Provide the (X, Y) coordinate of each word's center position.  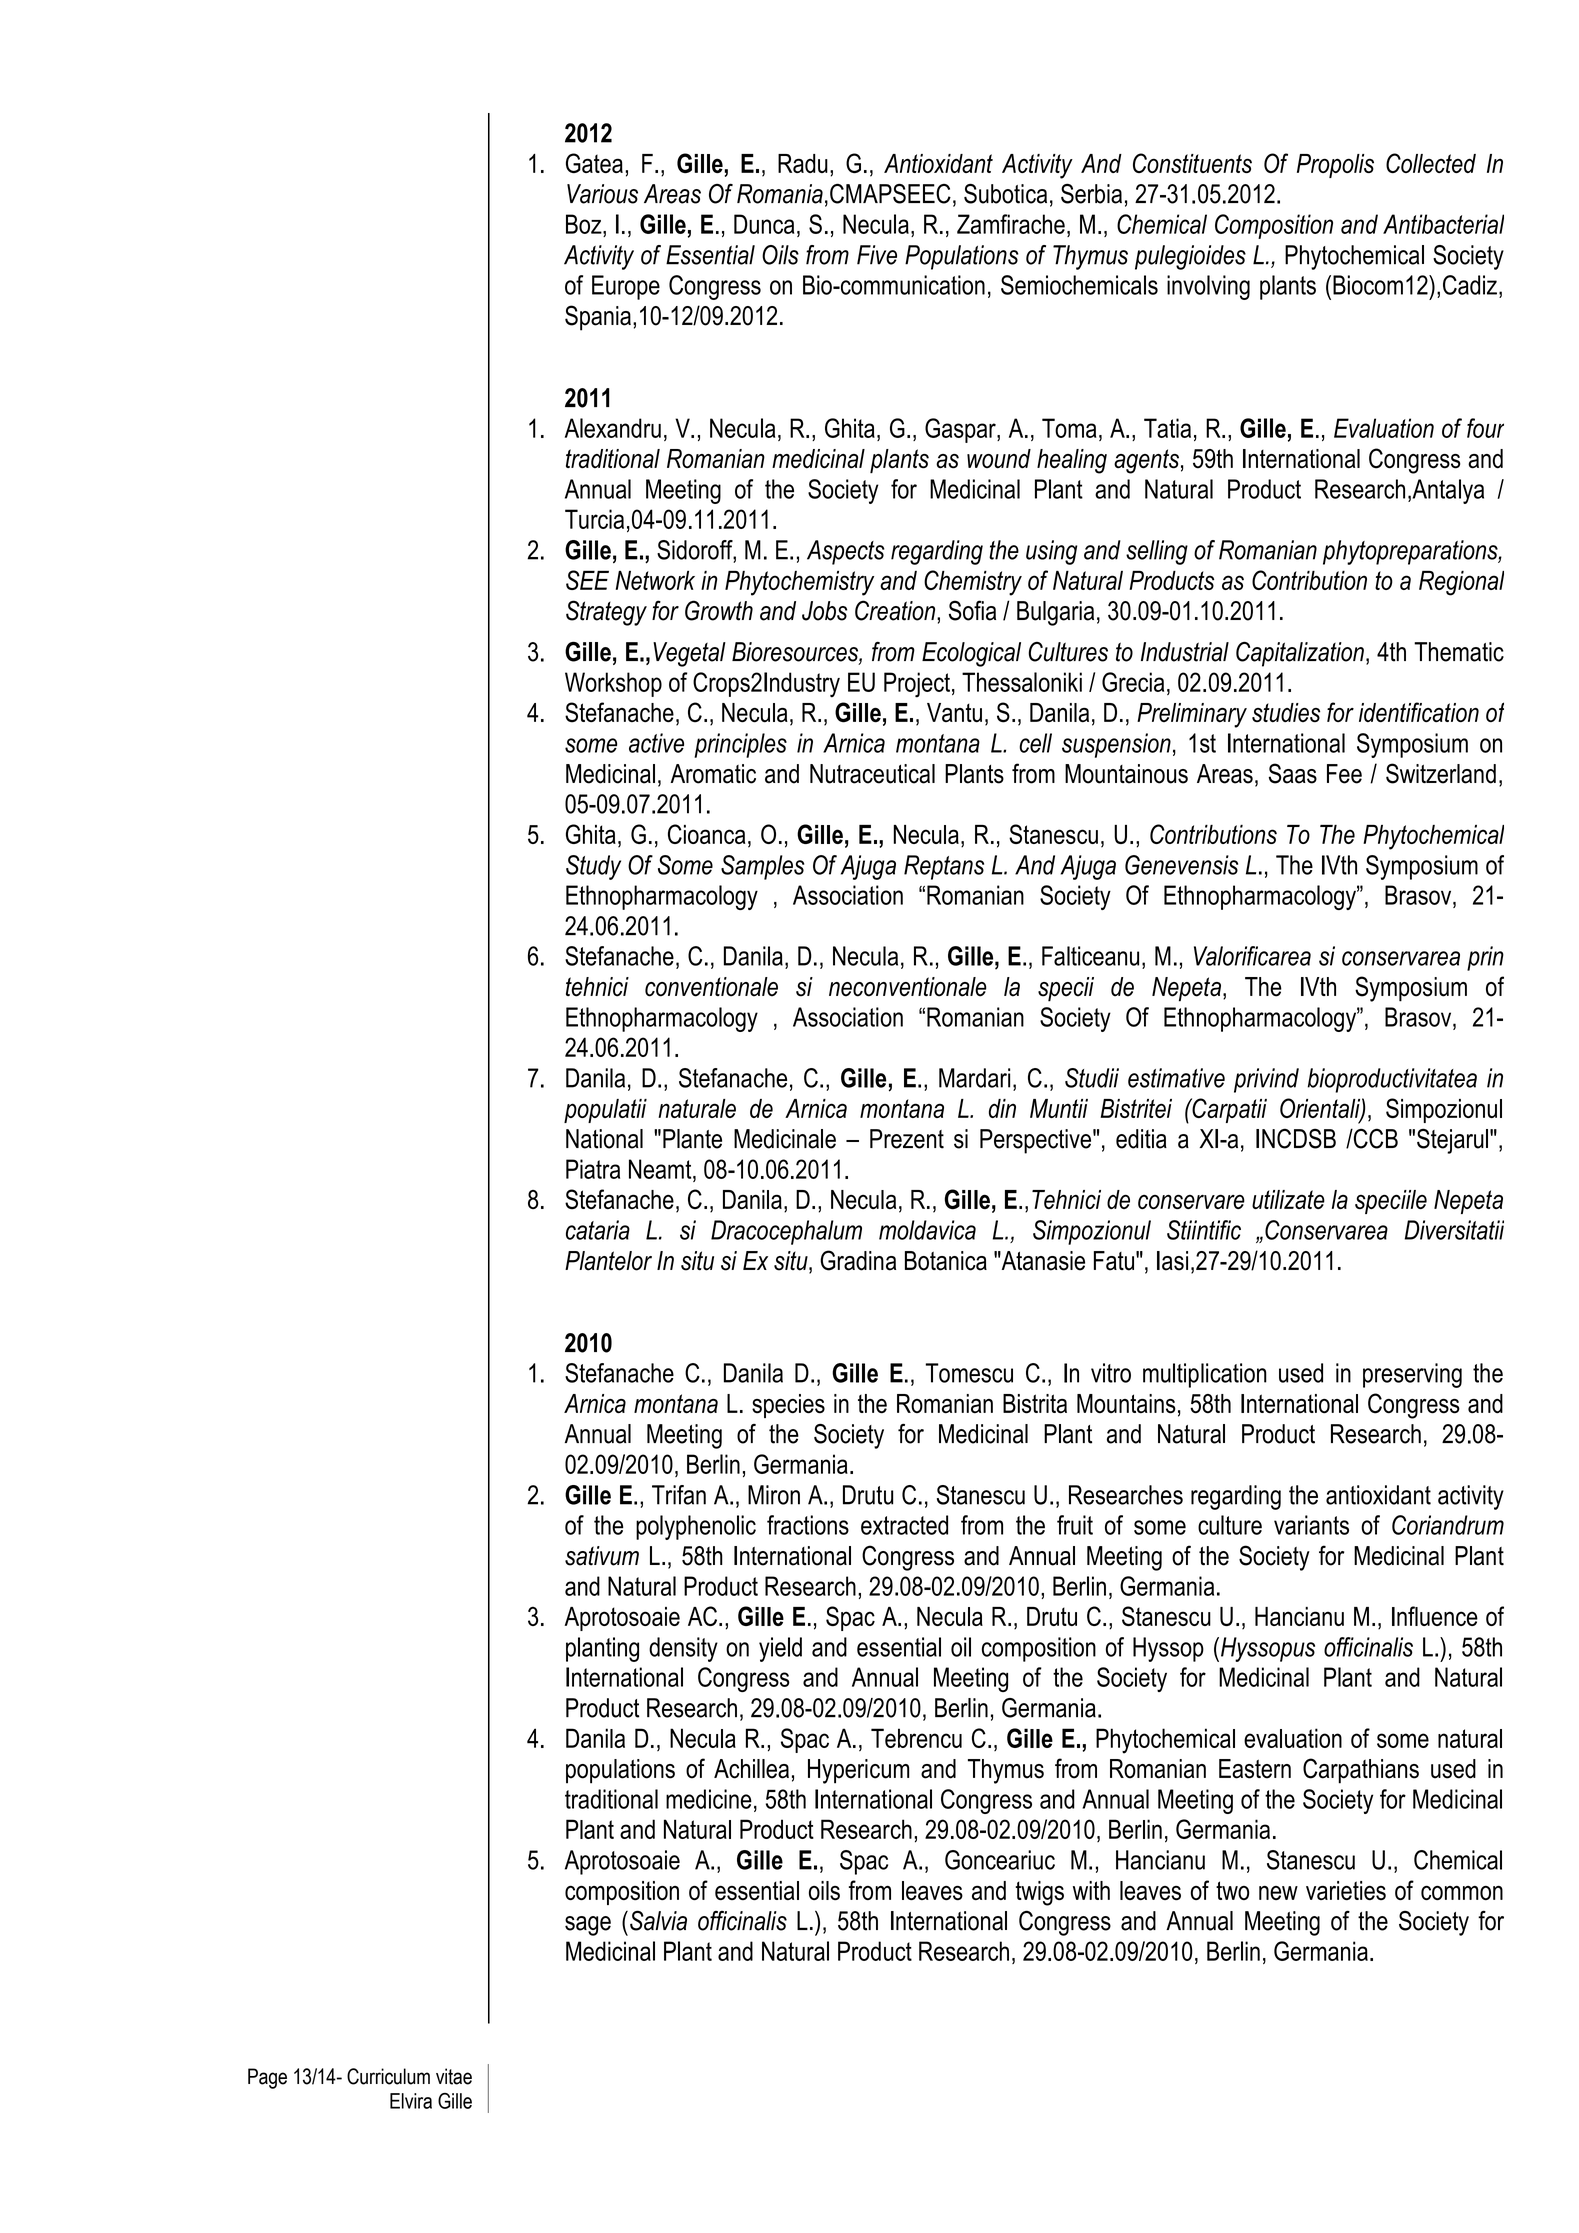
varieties (1346, 1890)
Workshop (613, 684)
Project (917, 685)
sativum (602, 1556)
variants (1311, 1525)
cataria (598, 1230)
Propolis (1335, 166)
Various (602, 194)
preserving (1412, 1375)
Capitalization (1300, 654)
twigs (1040, 1893)
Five (877, 255)
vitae (454, 2076)
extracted (904, 1525)
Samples (762, 867)
